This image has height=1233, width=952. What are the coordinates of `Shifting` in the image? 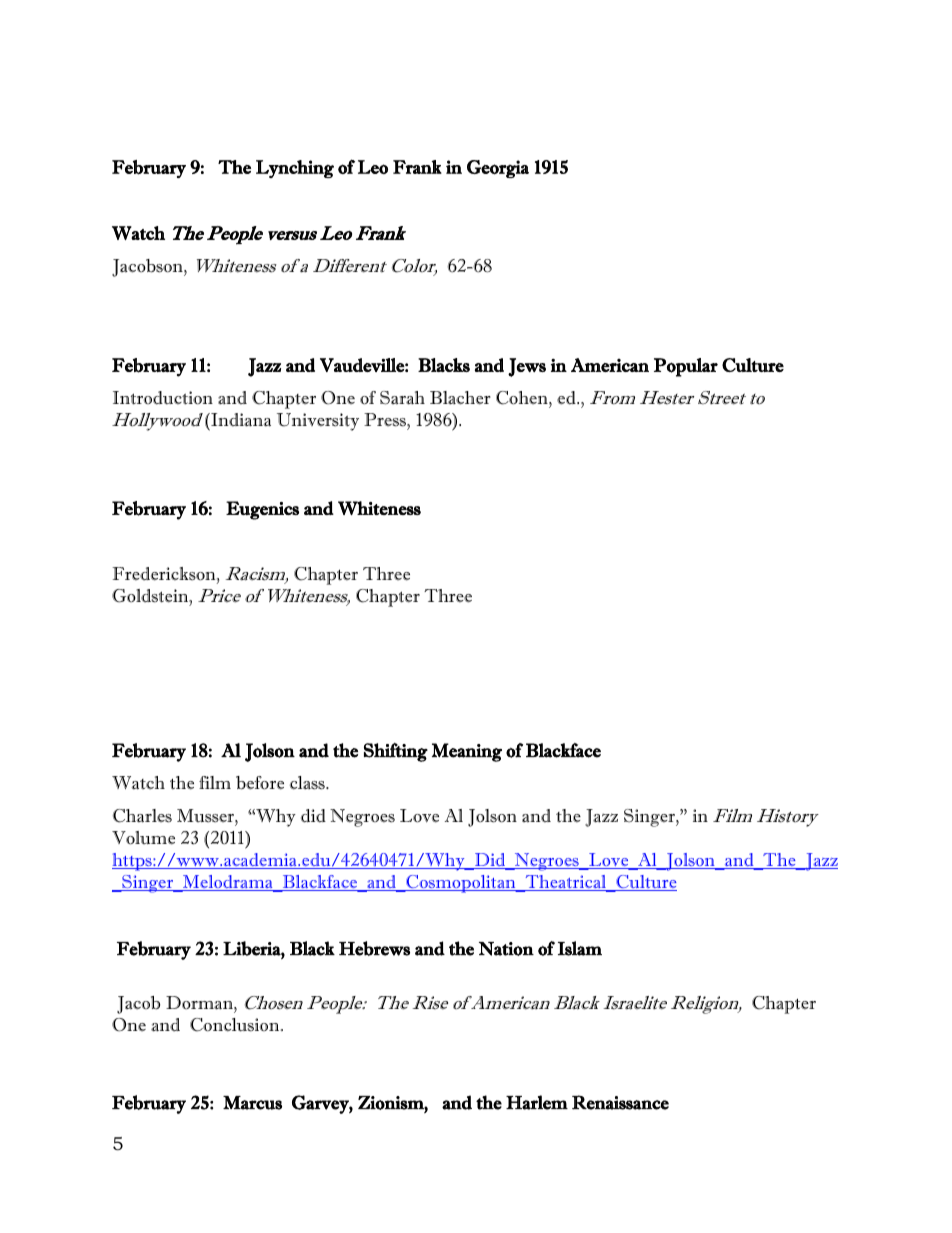 It's located at (396, 752).
